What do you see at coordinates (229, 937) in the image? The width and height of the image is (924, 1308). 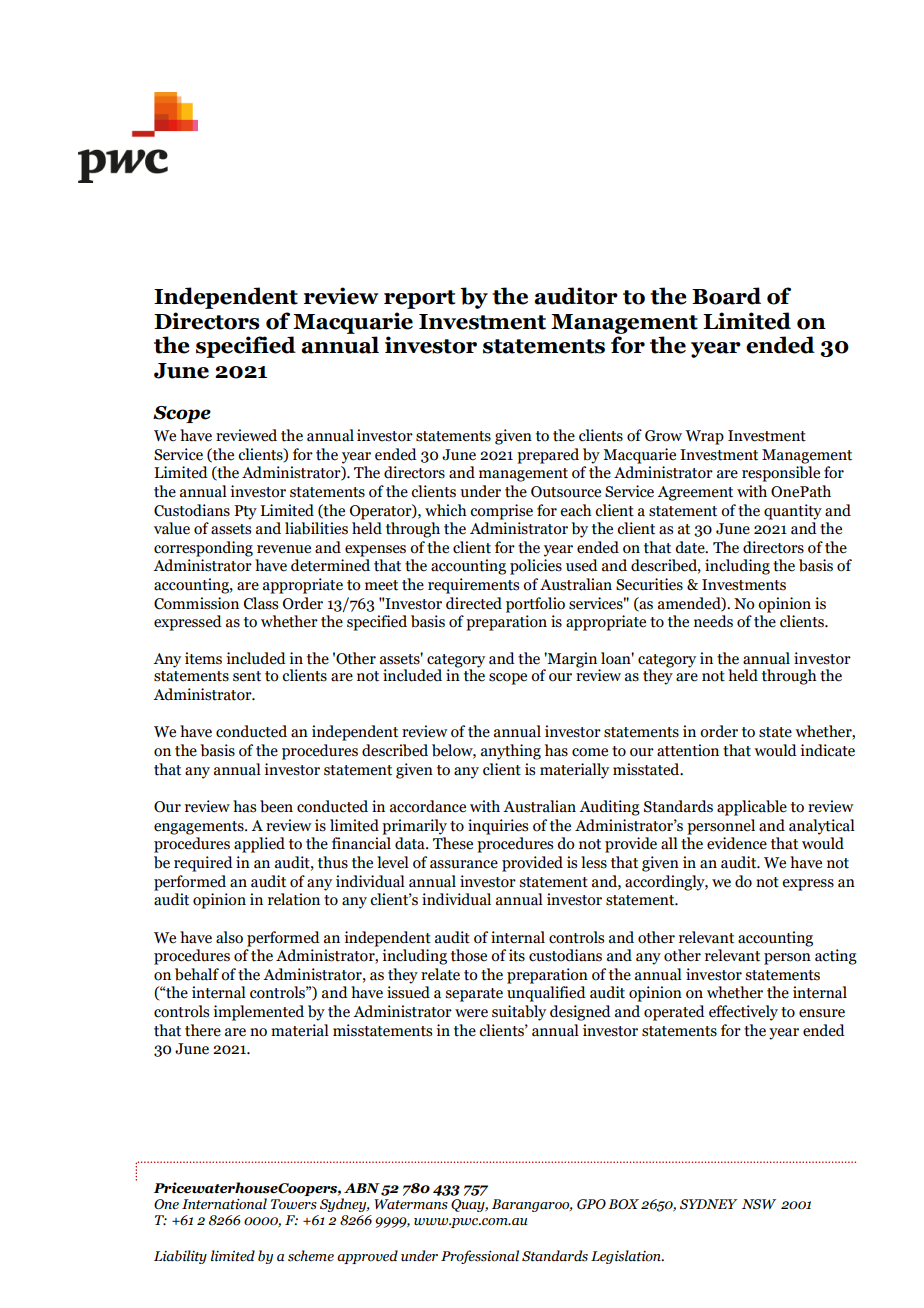 I see `also` at bounding box center [229, 937].
